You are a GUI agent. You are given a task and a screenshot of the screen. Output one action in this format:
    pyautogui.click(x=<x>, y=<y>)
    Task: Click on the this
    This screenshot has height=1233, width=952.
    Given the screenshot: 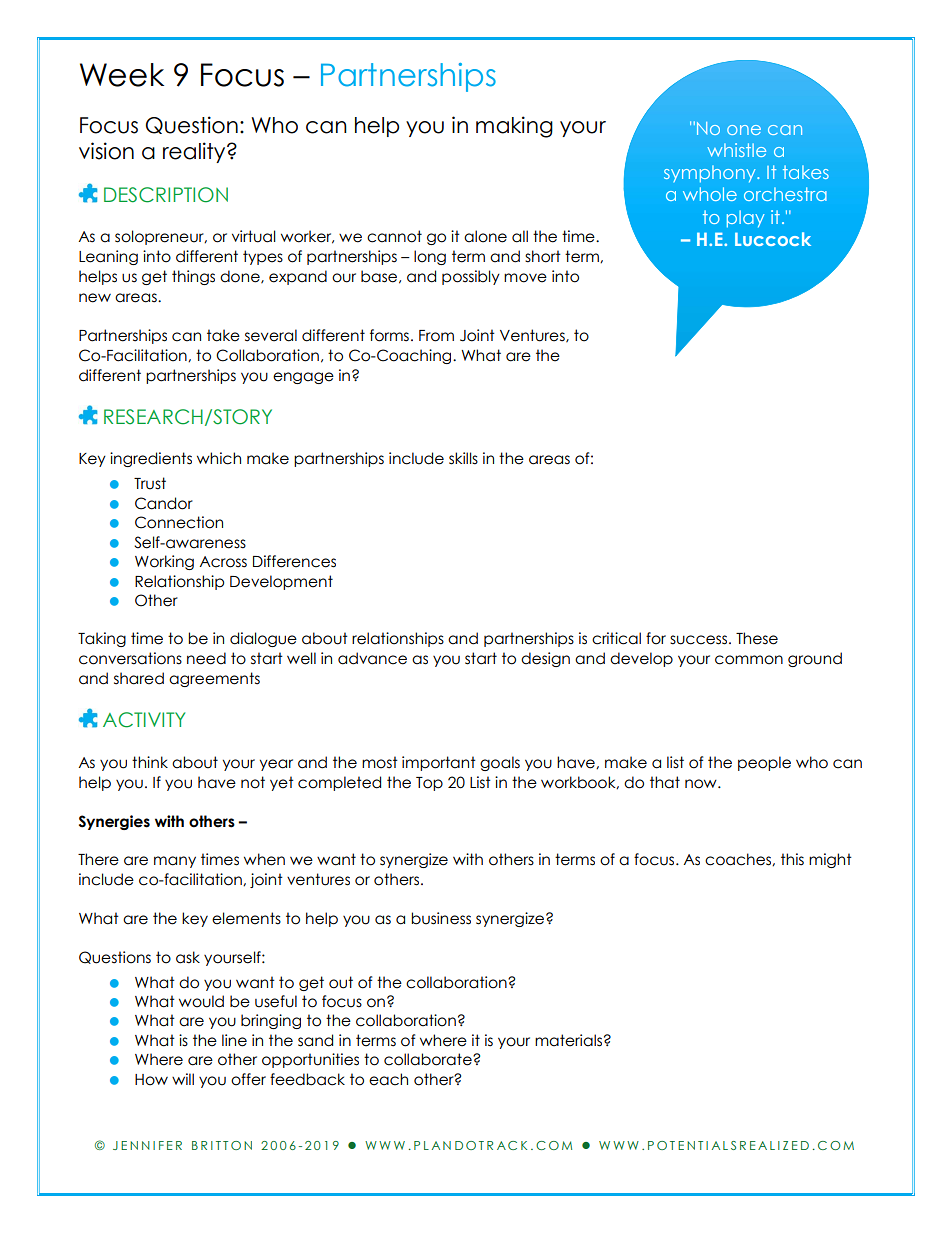 What is the action you would take?
    pyautogui.click(x=792, y=859)
